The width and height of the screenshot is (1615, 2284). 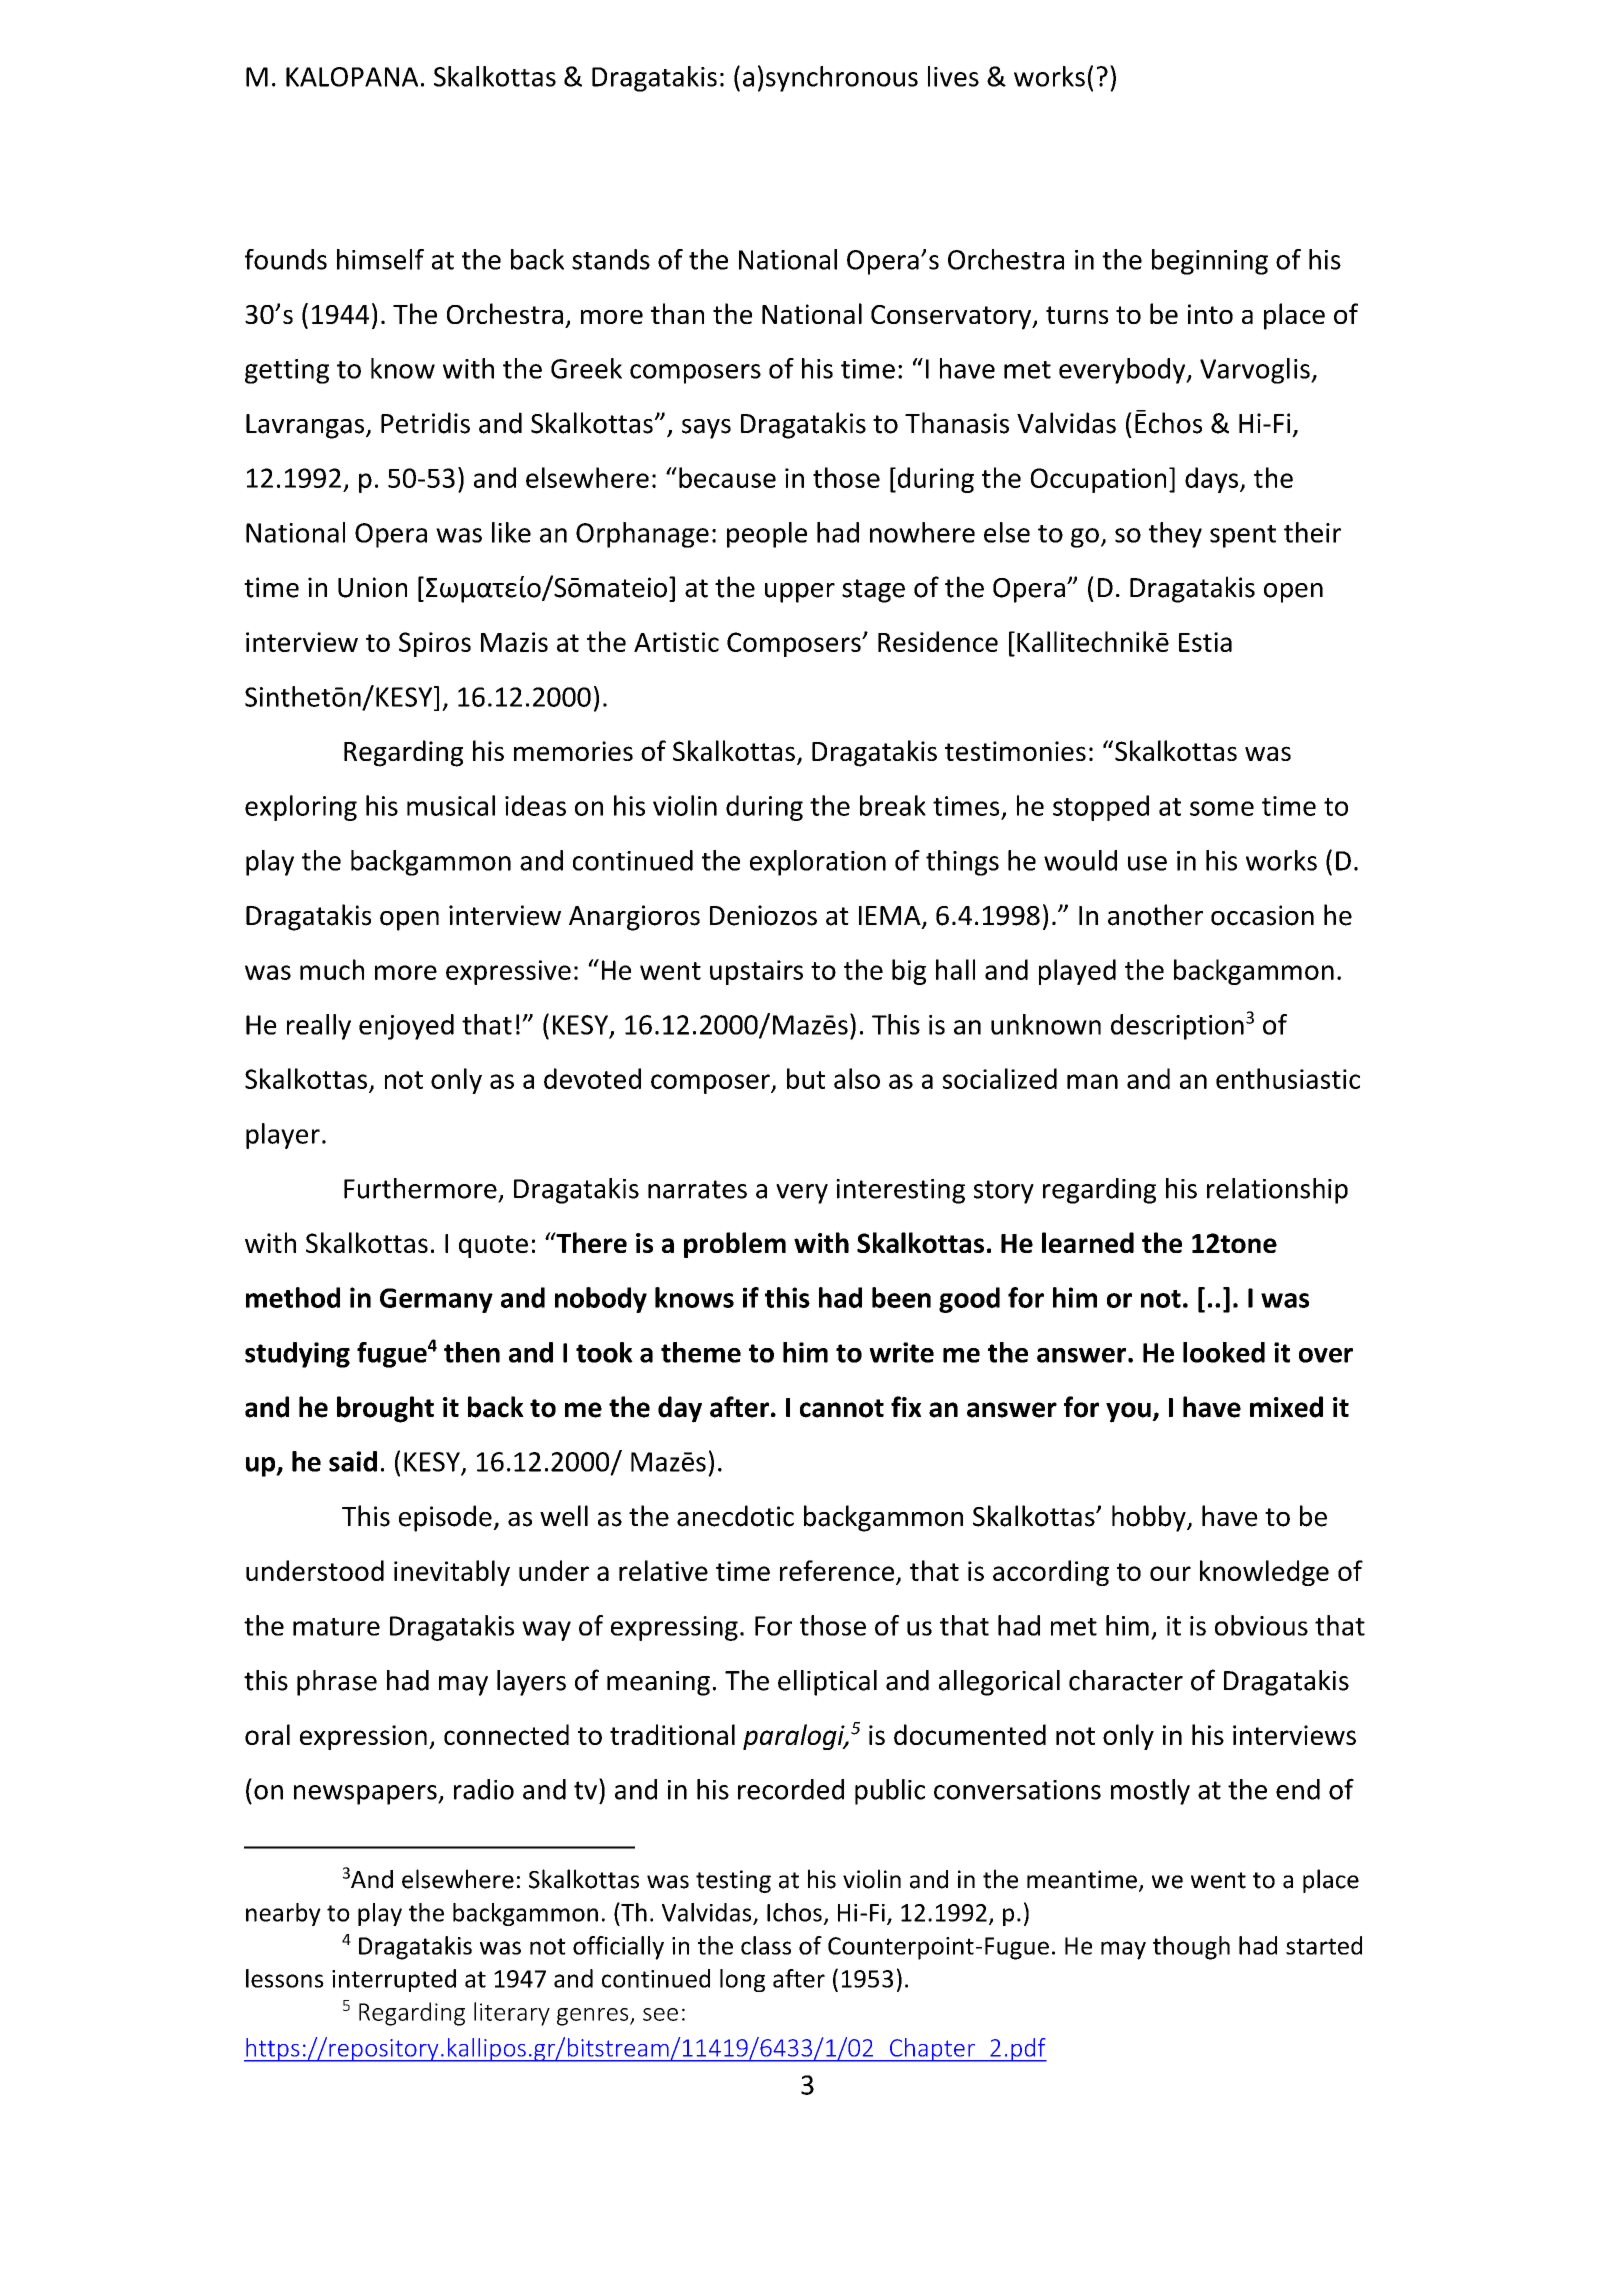 I want to click on but, so click(x=806, y=1078).
